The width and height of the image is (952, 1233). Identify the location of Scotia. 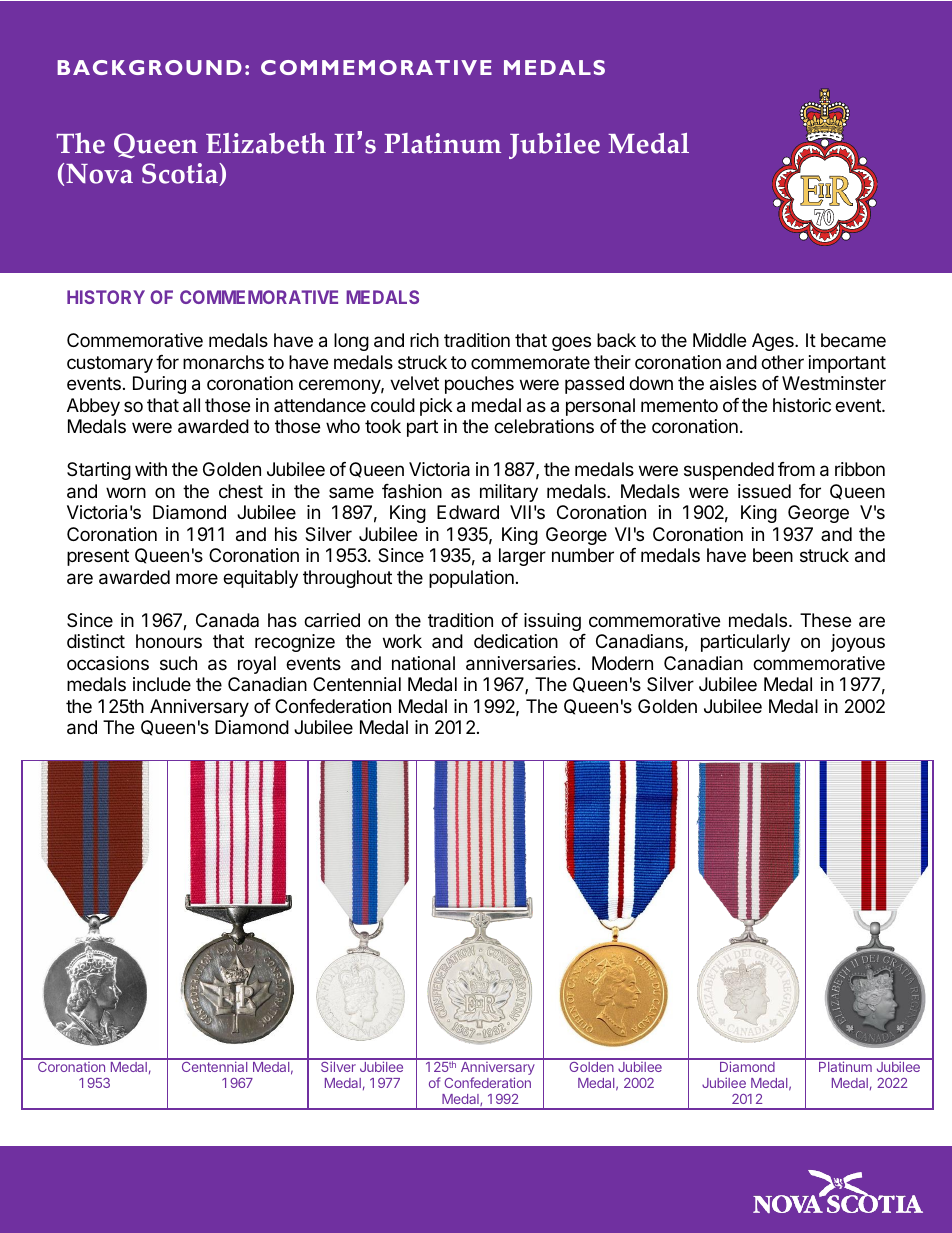
(181, 174).
